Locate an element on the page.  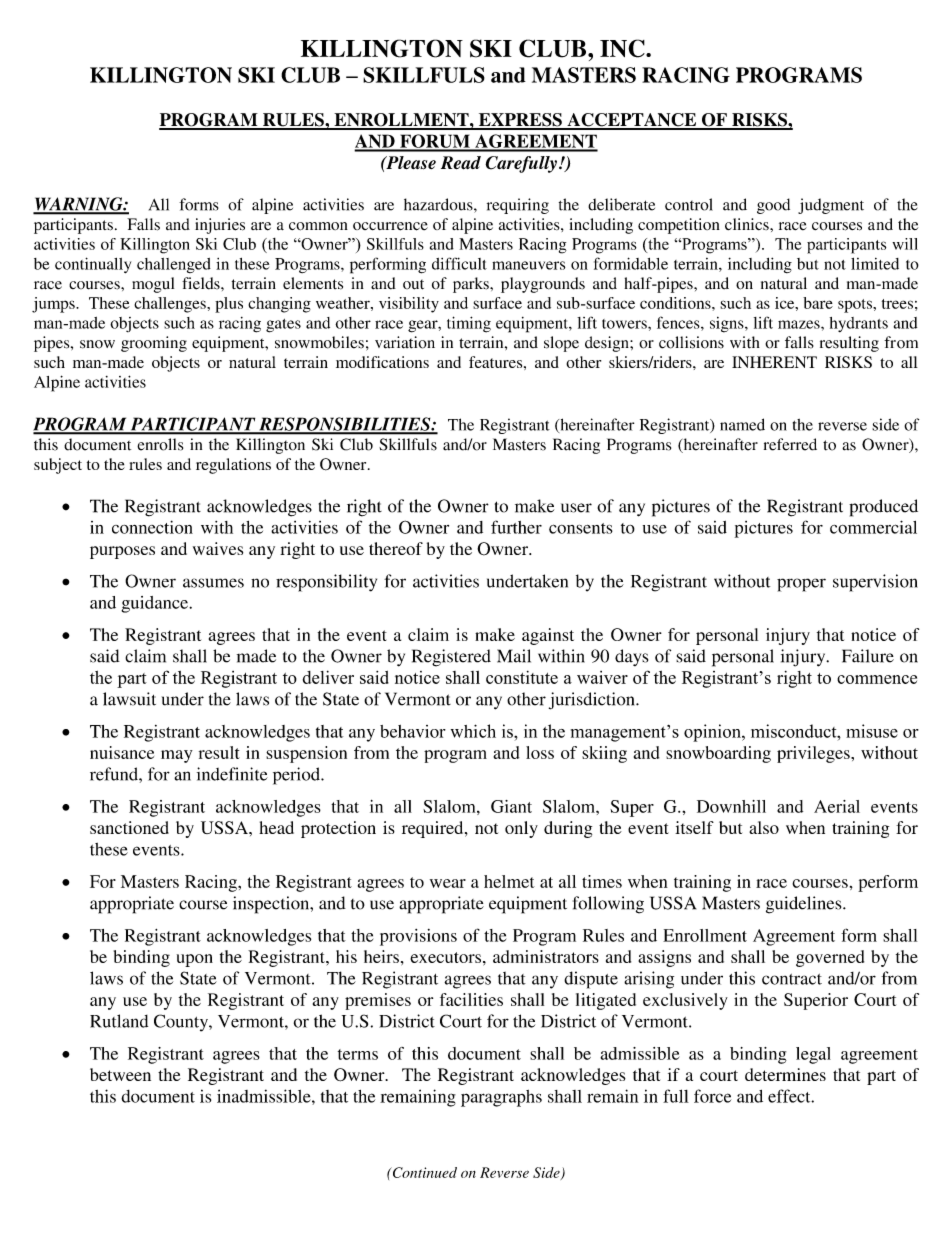
Registered is located at coordinates (451, 658).
